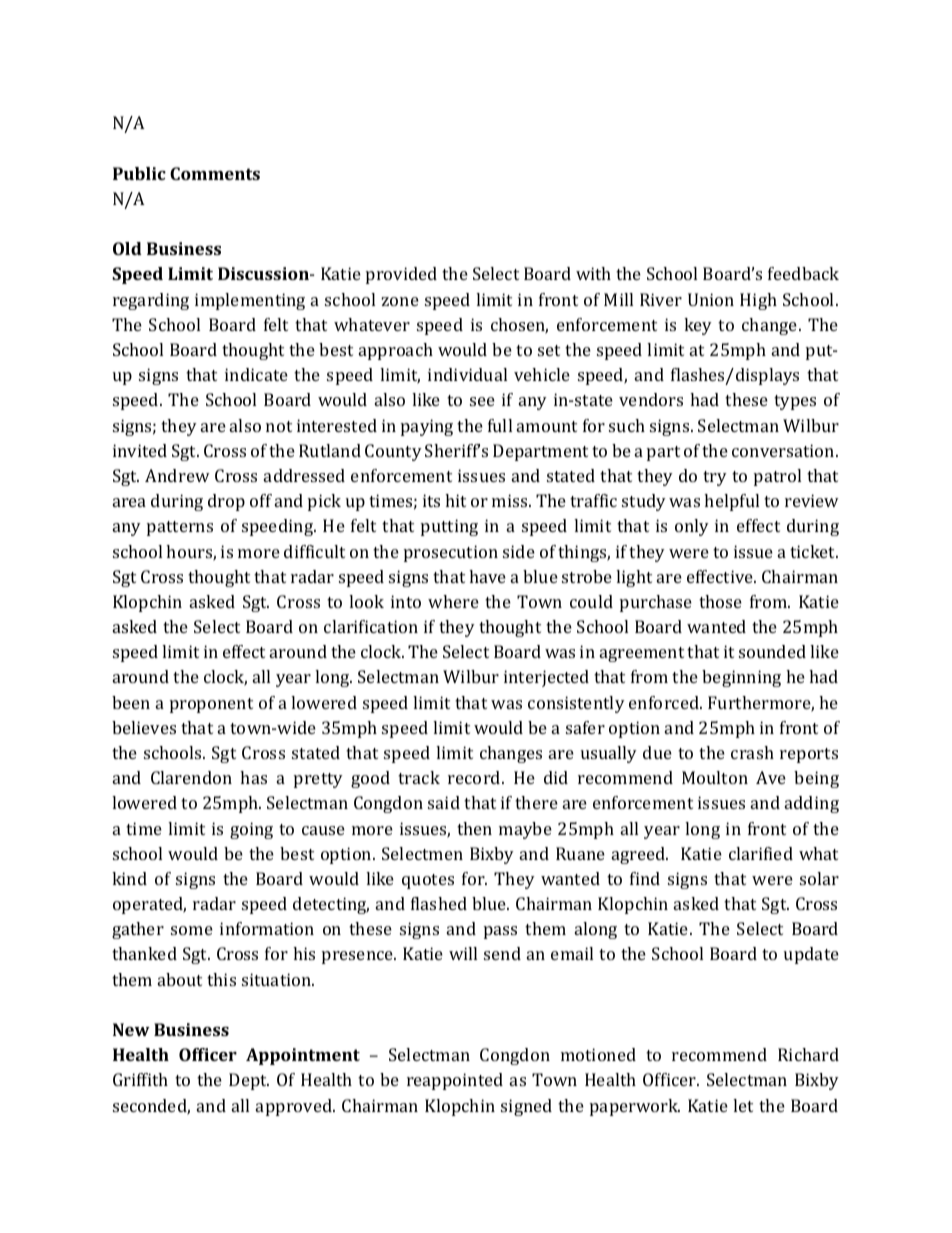 The width and height of the screenshot is (952, 1233). I want to click on Comments, so click(215, 173).
